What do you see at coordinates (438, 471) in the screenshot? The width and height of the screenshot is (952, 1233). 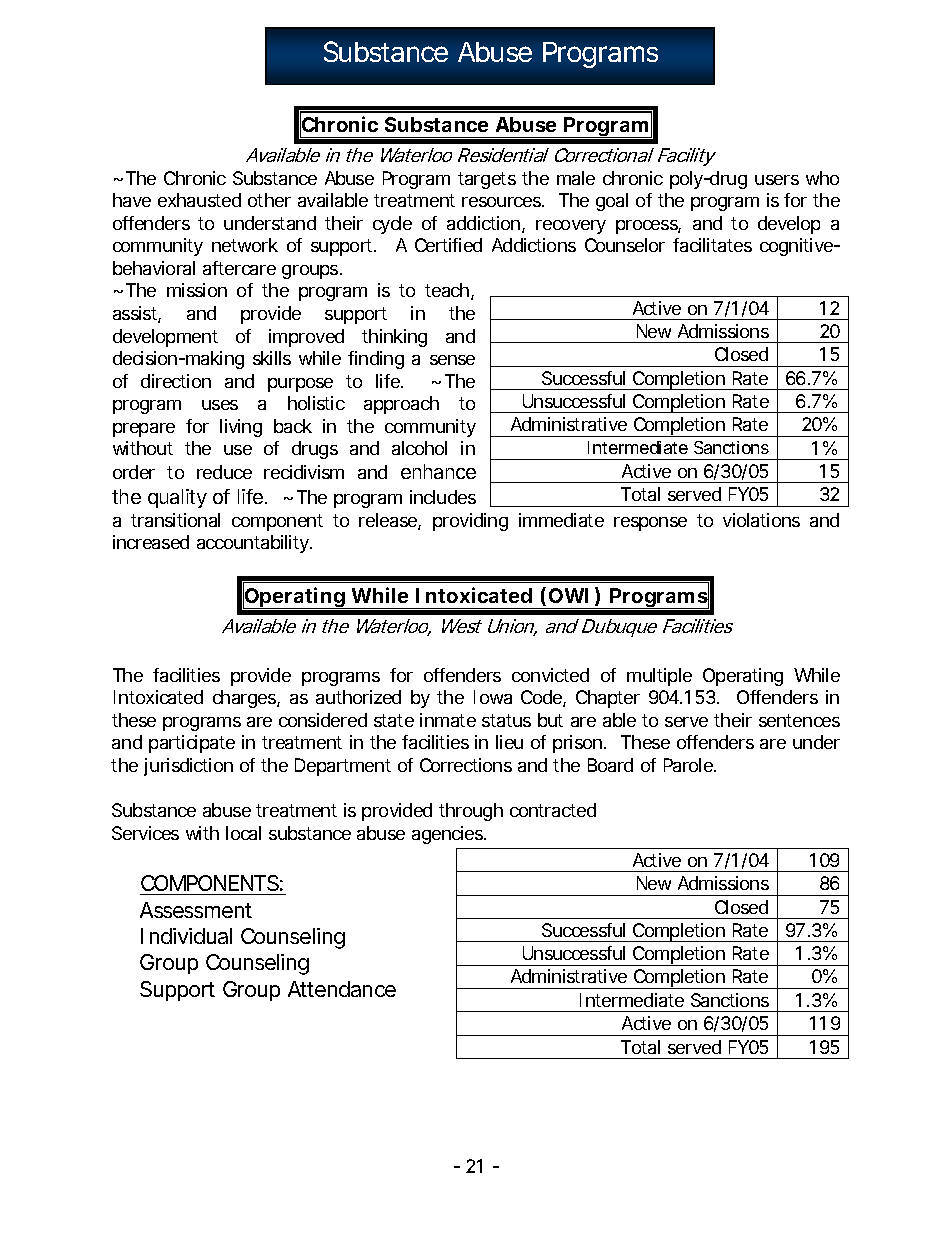 I see `enhance` at bounding box center [438, 471].
